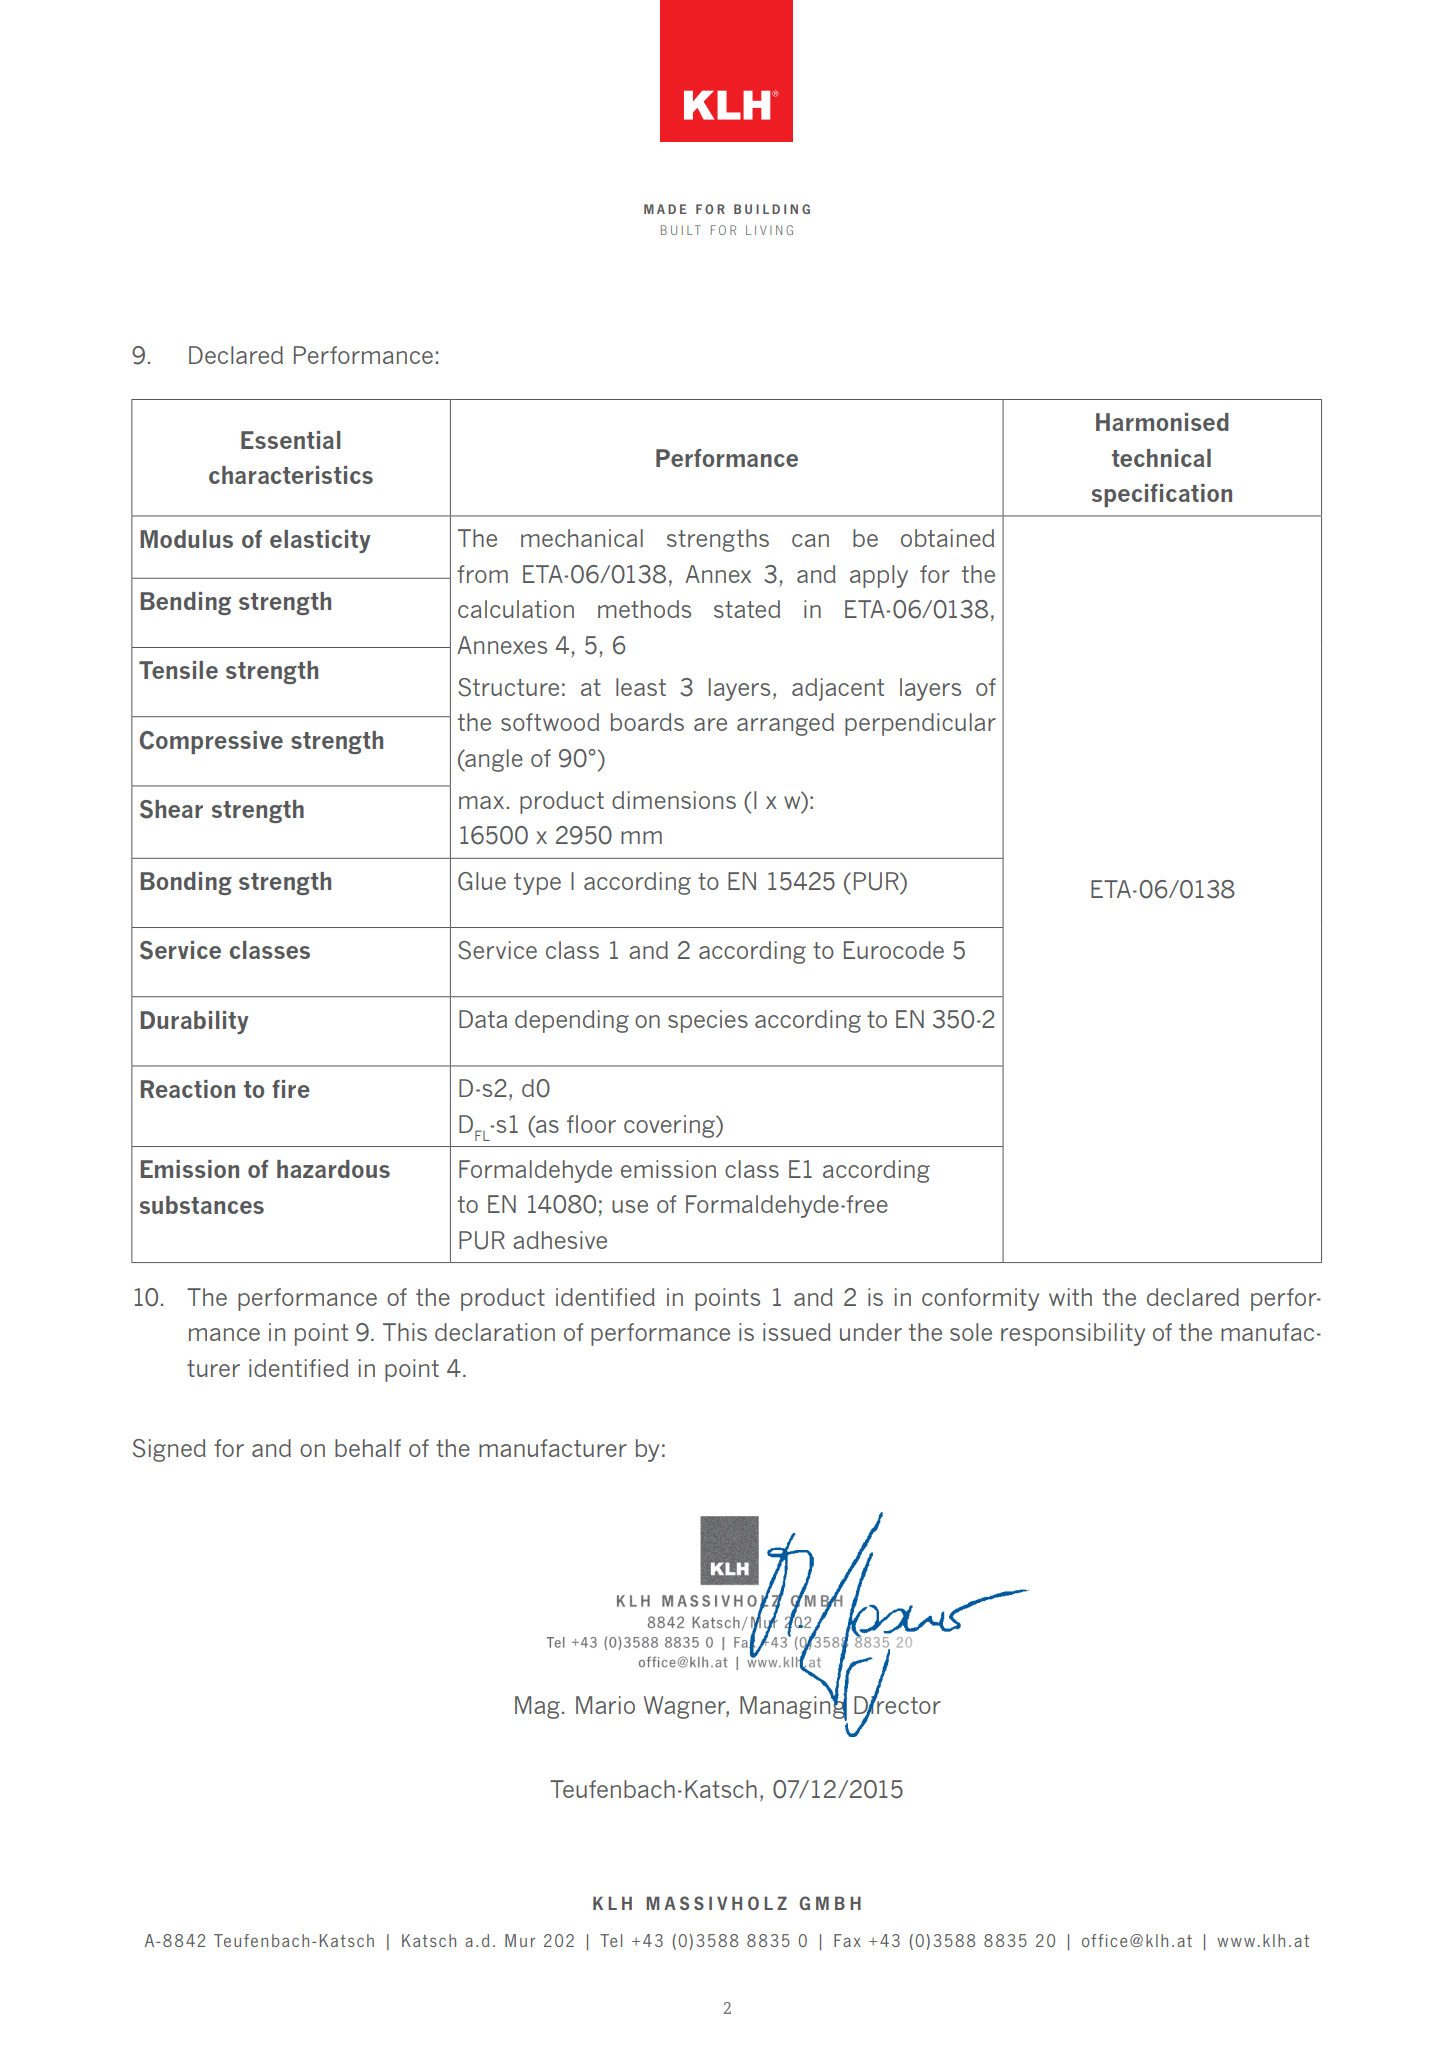 Image resolution: width=1454 pixels, height=2056 pixels. I want to click on Director, so click(897, 1704).
